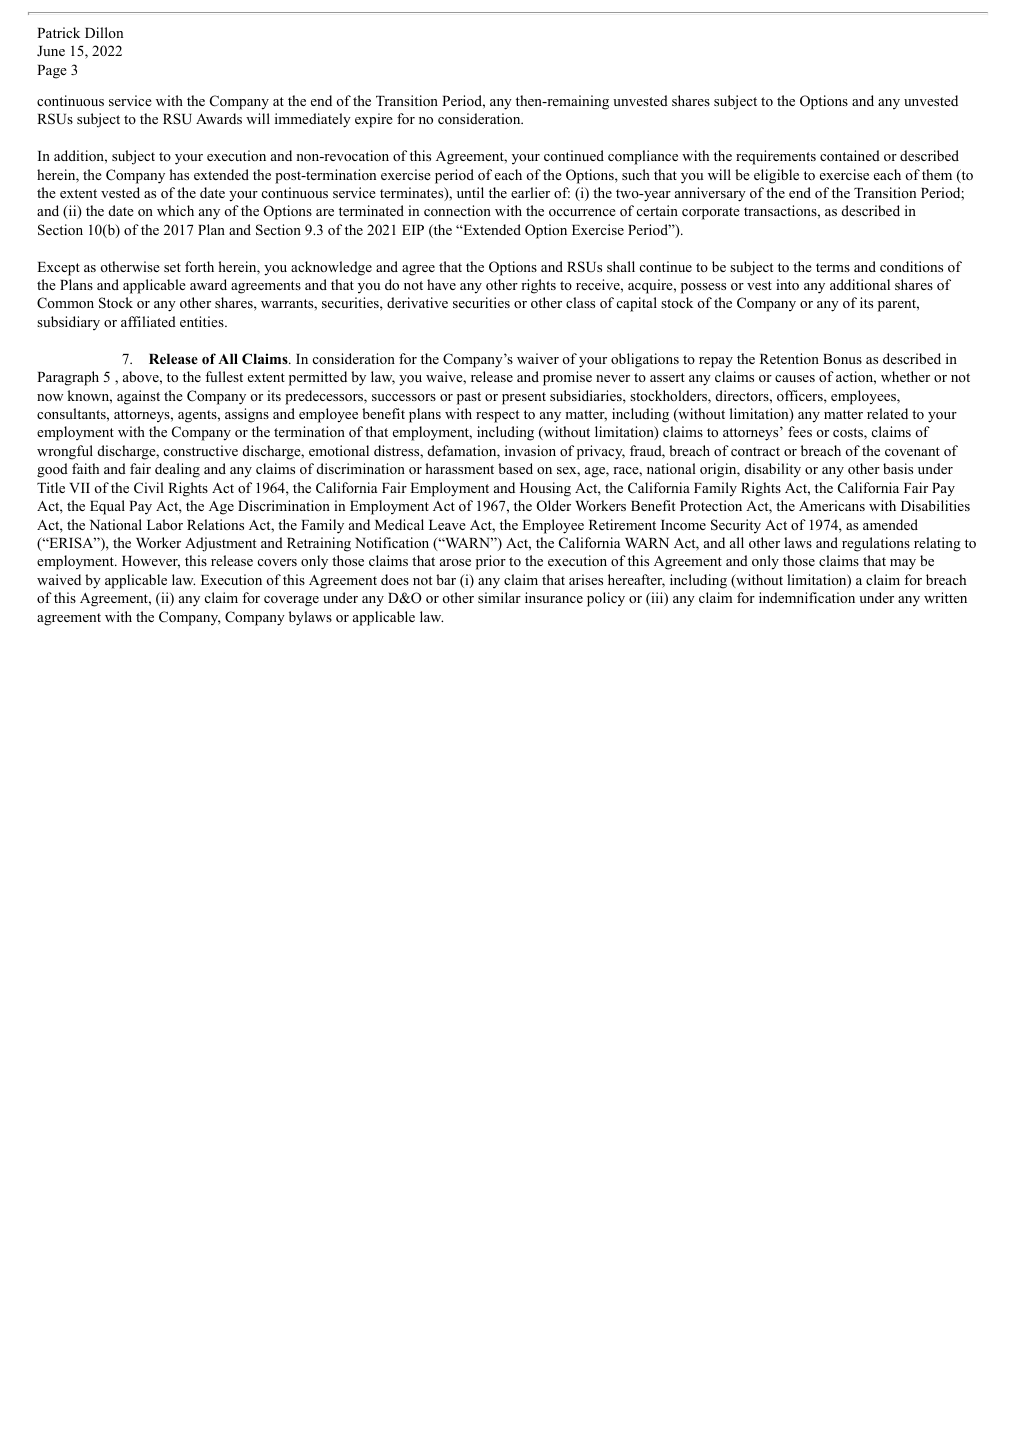 The height and width of the screenshot is (1436, 1015). What do you see at coordinates (104, 32) in the screenshot?
I see `Dillon` at bounding box center [104, 32].
